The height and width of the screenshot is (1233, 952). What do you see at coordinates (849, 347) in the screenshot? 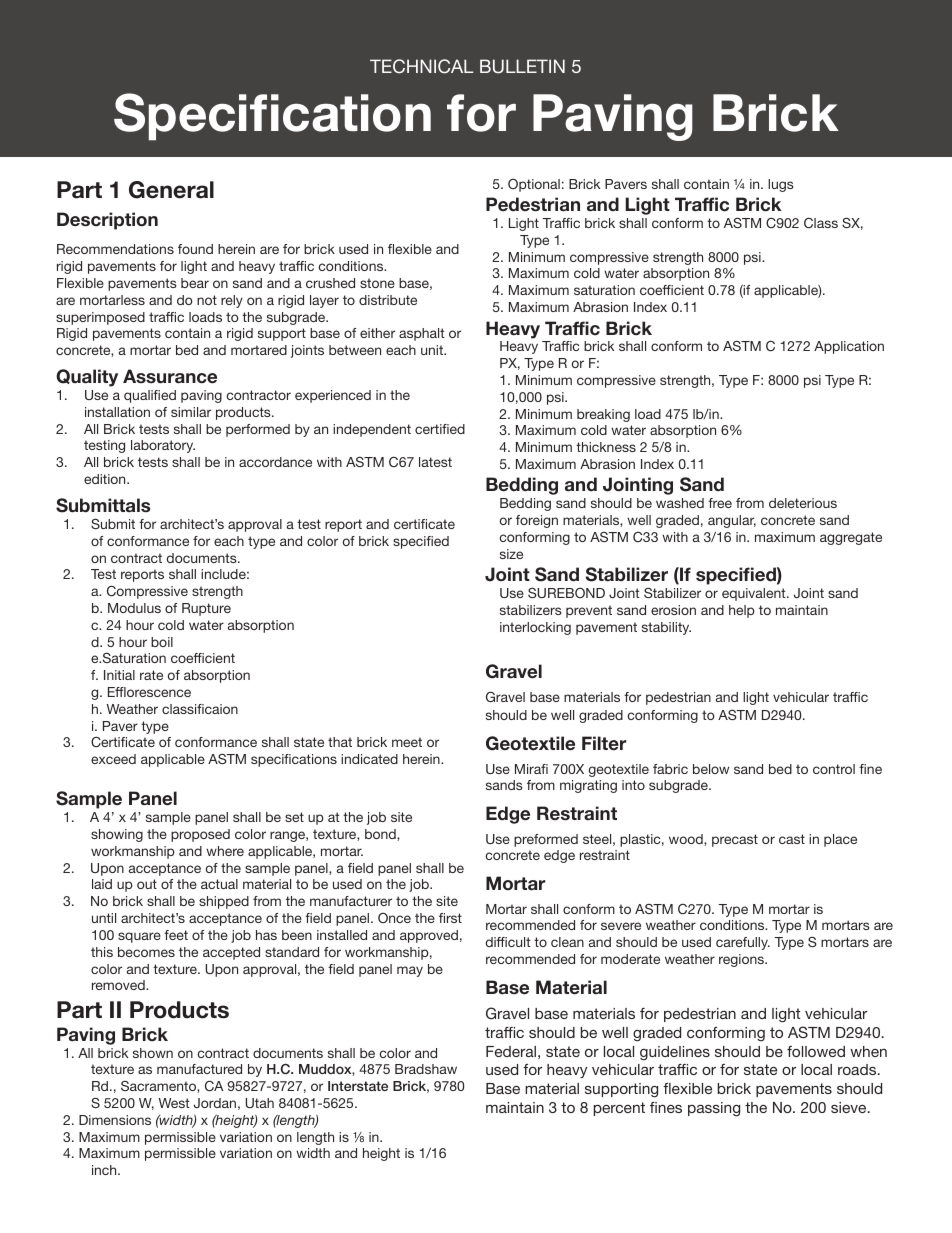
I see `Application` at bounding box center [849, 347].
